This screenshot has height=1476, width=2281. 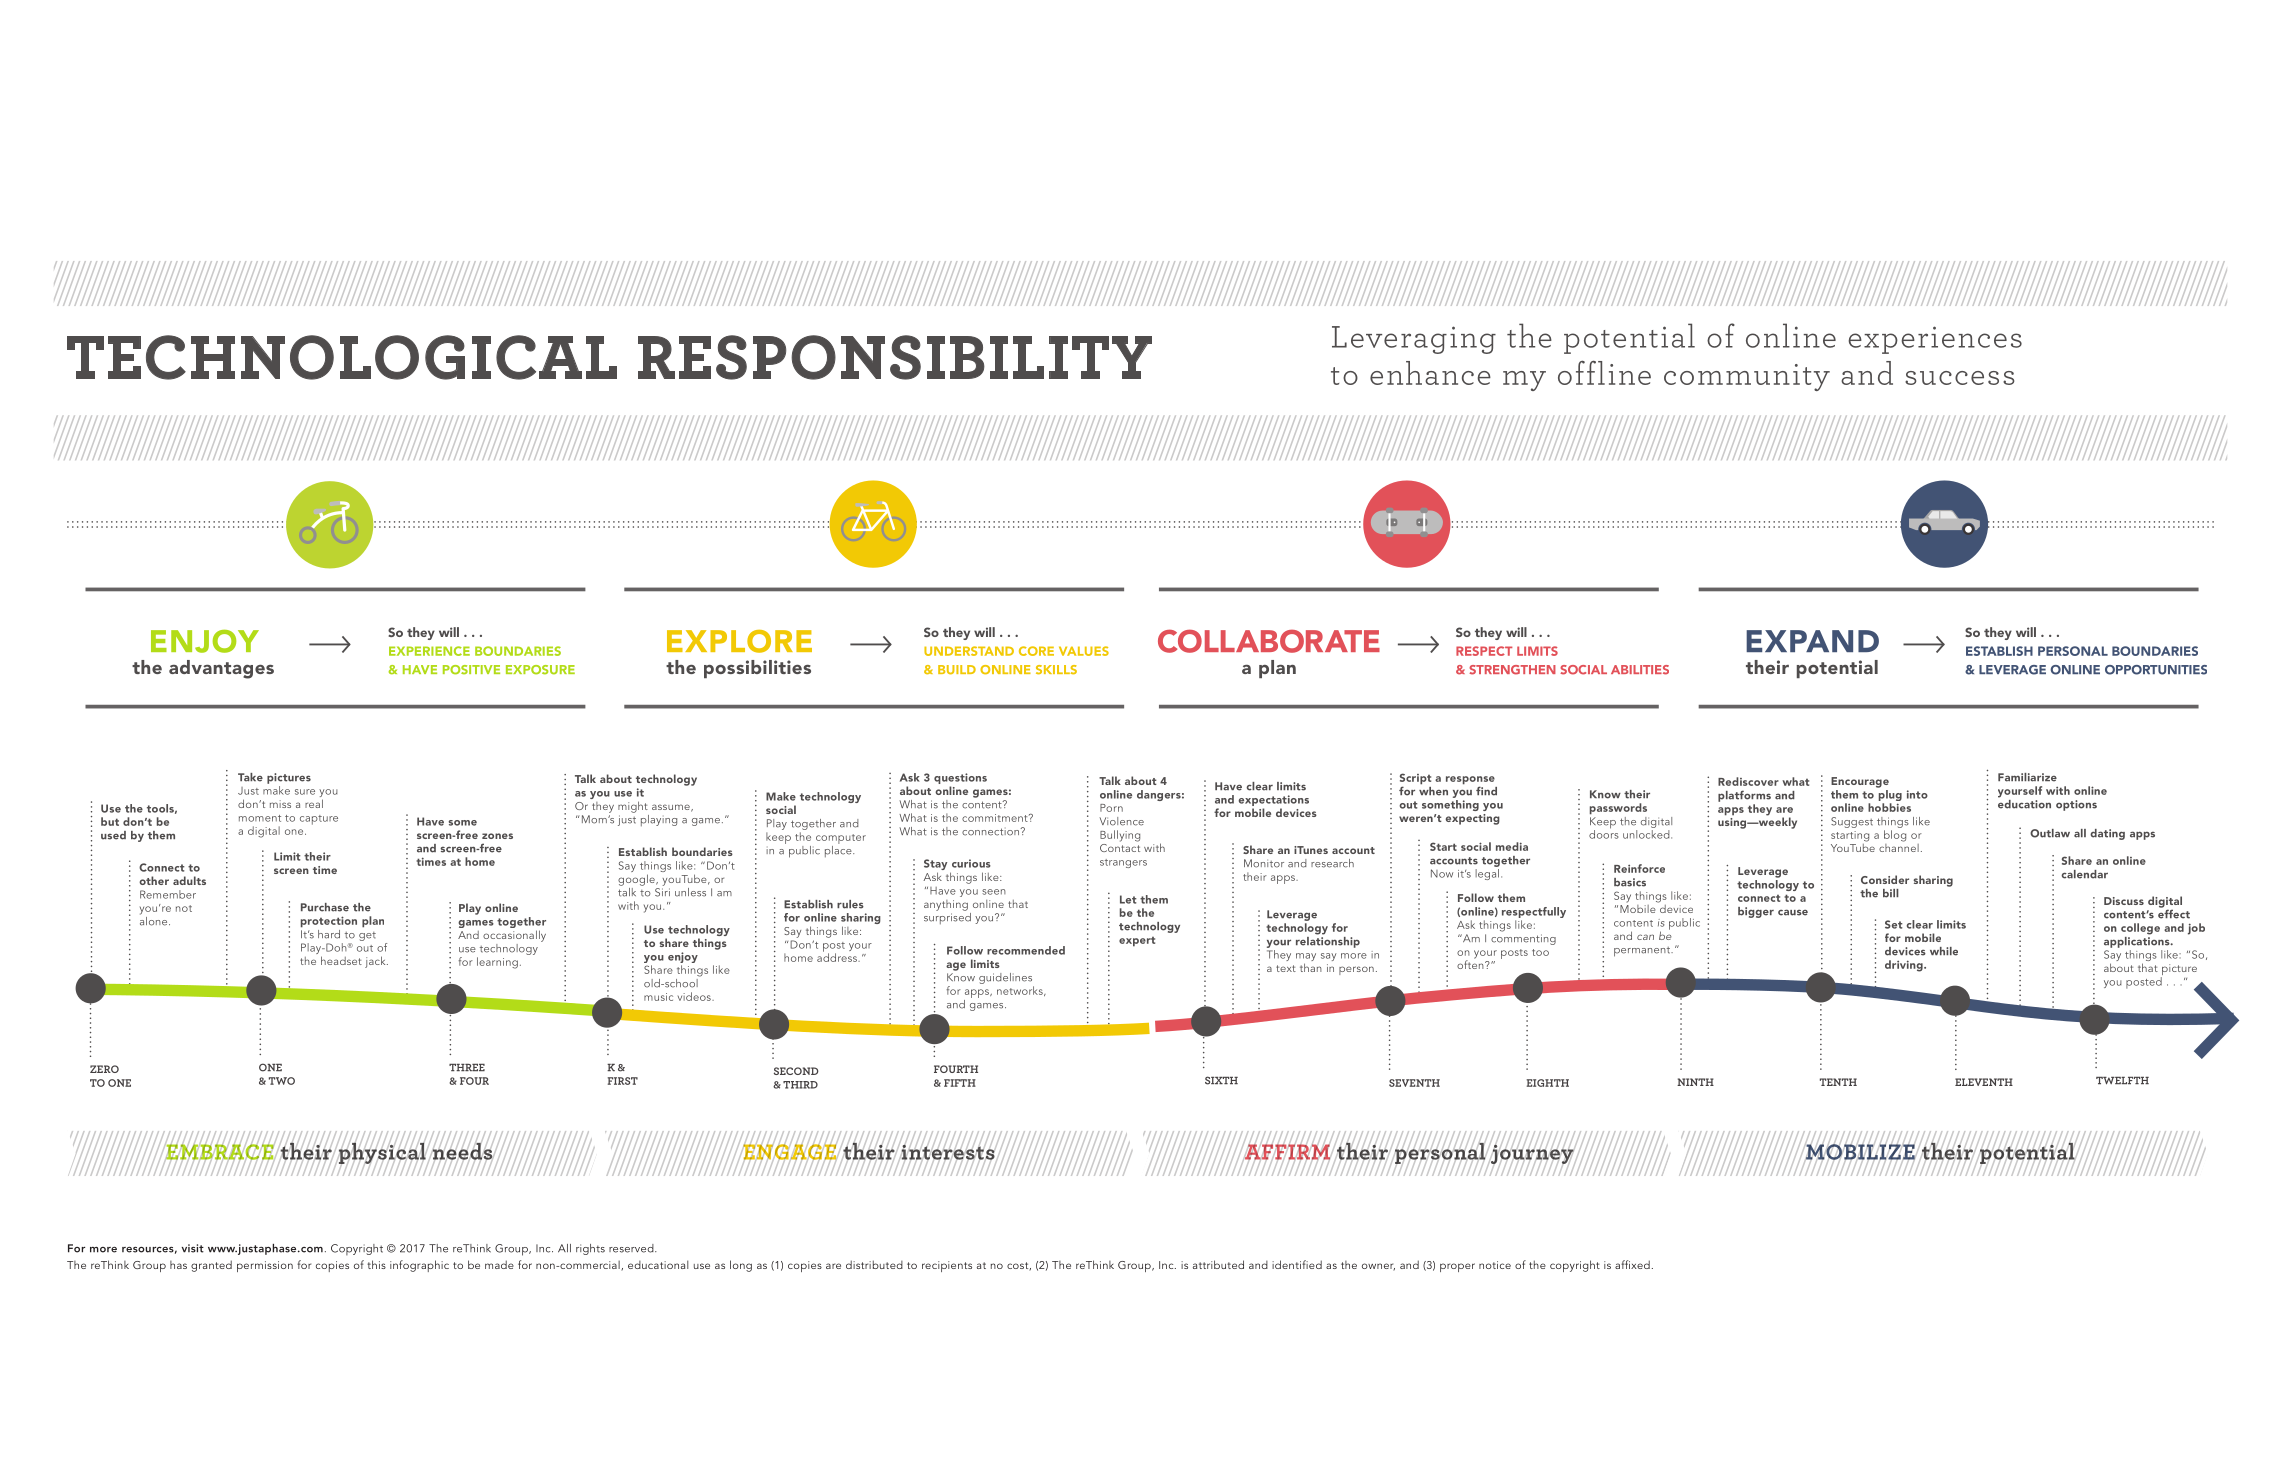 What do you see at coordinates (342, 357) in the screenshot?
I see `TECHNOLOGICAL` at bounding box center [342, 357].
